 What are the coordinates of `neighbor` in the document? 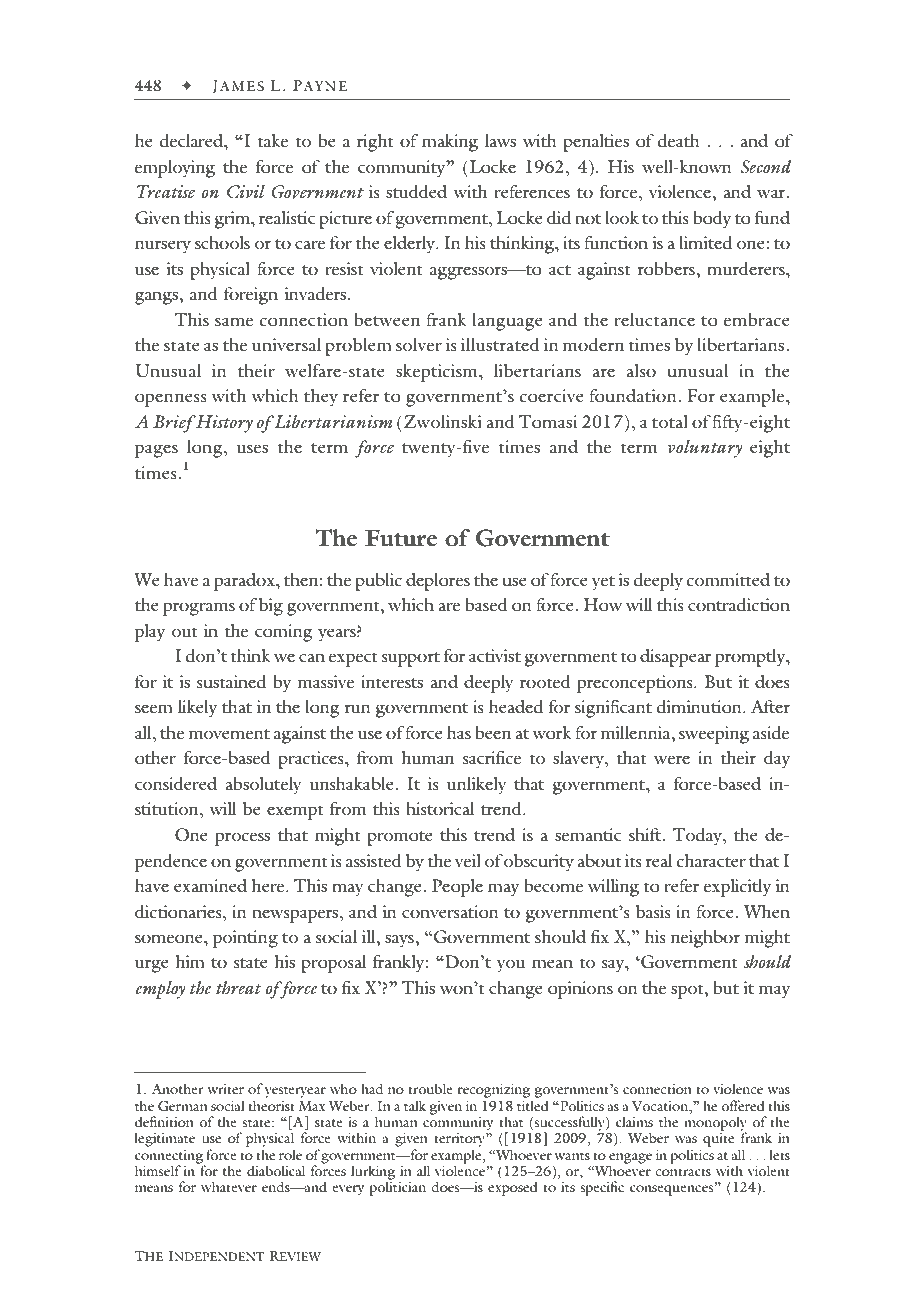 It's located at (705, 939).
